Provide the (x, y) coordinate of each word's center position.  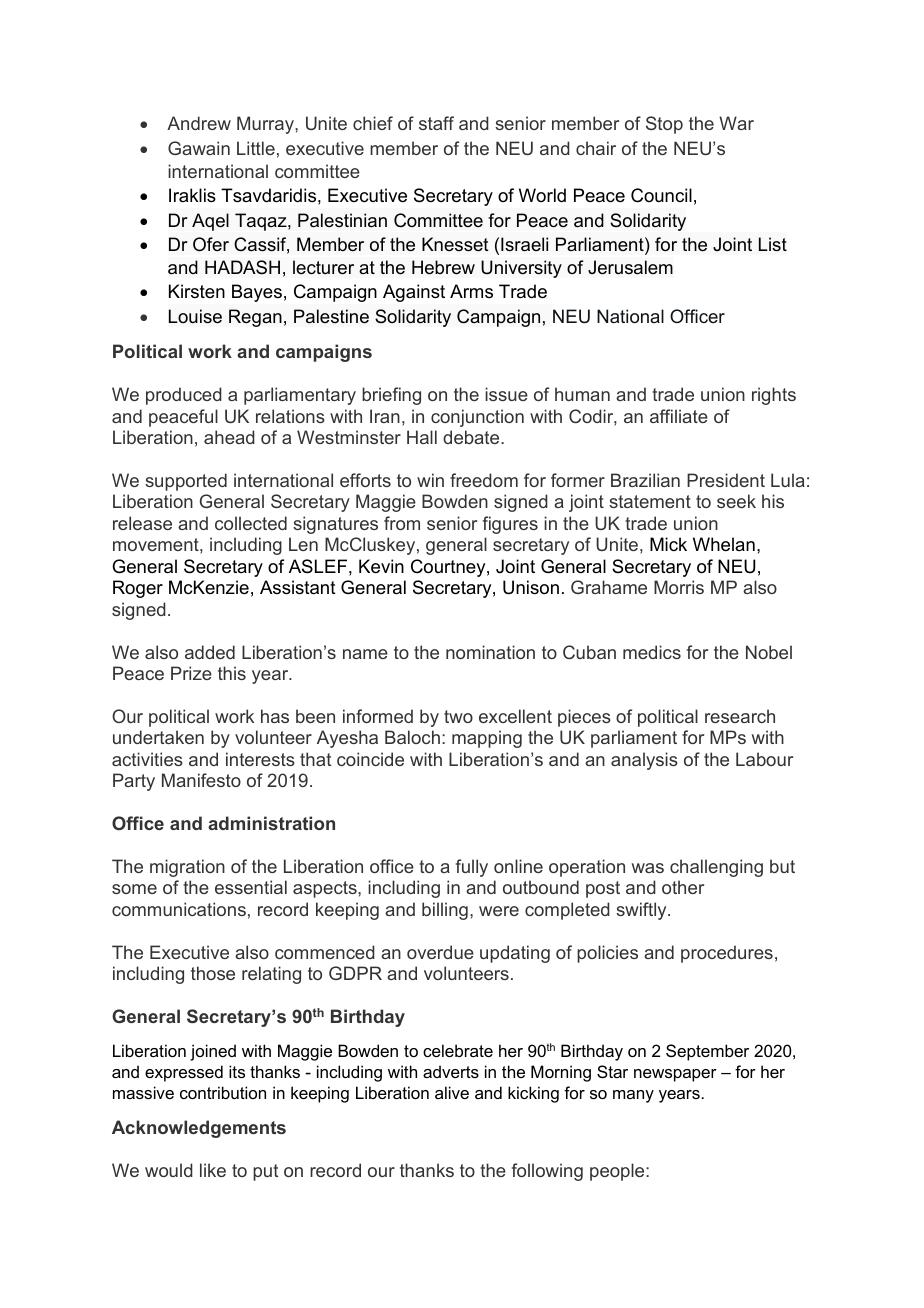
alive (452, 1092)
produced (184, 396)
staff (436, 123)
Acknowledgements (199, 1129)
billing (445, 911)
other (683, 887)
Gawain (199, 148)
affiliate (679, 416)
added (210, 652)
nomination (490, 652)
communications (179, 909)
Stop (664, 125)
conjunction (477, 418)
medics (652, 652)
